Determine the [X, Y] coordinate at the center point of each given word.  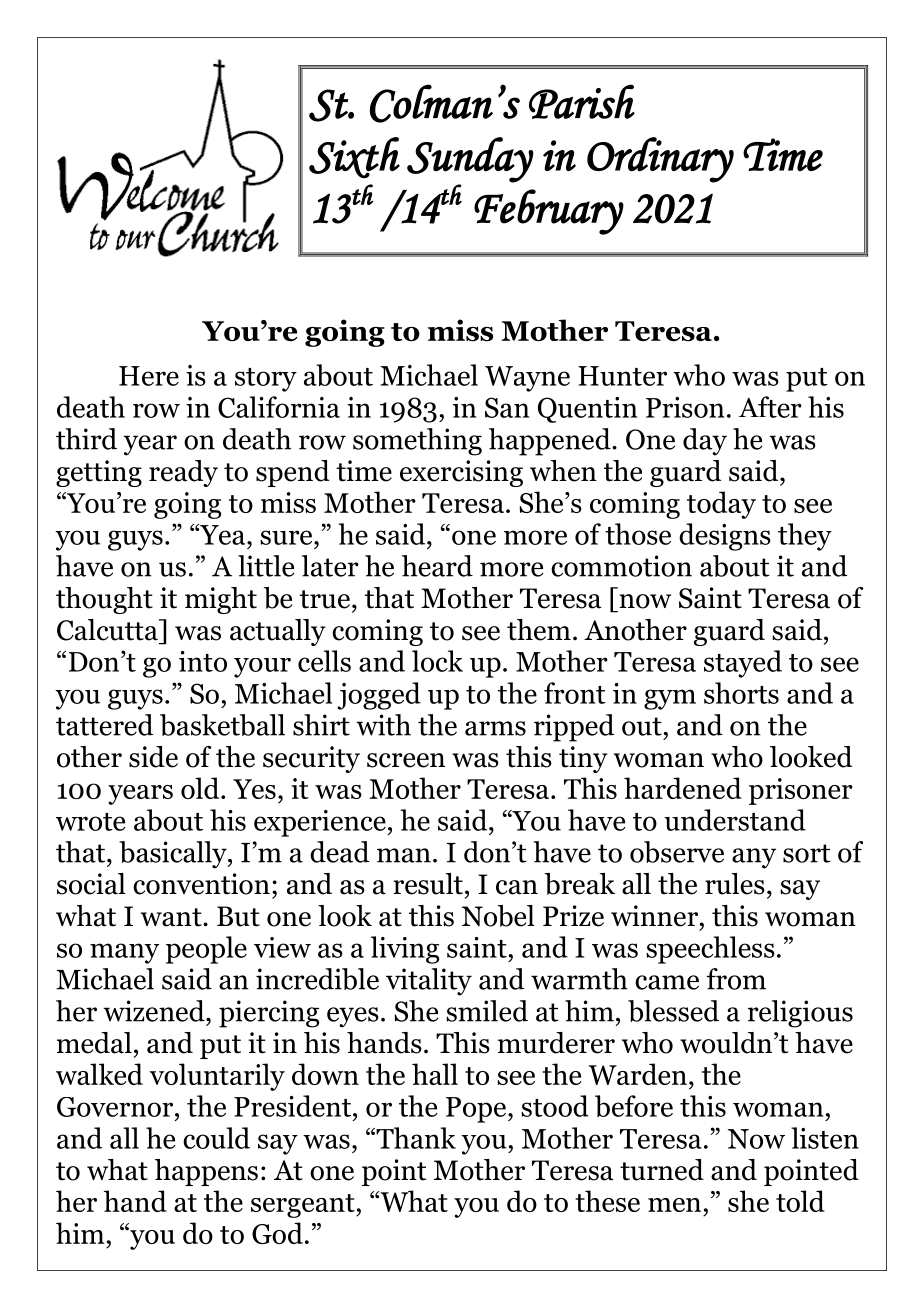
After [770, 407]
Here [149, 376]
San [507, 407]
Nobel [498, 916]
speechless [710, 950]
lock [437, 661]
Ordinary [660, 160]
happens [206, 1172]
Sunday [470, 160]
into [203, 661]
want [172, 917]
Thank [415, 1138]
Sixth [354, 158]
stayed [743, 664]
